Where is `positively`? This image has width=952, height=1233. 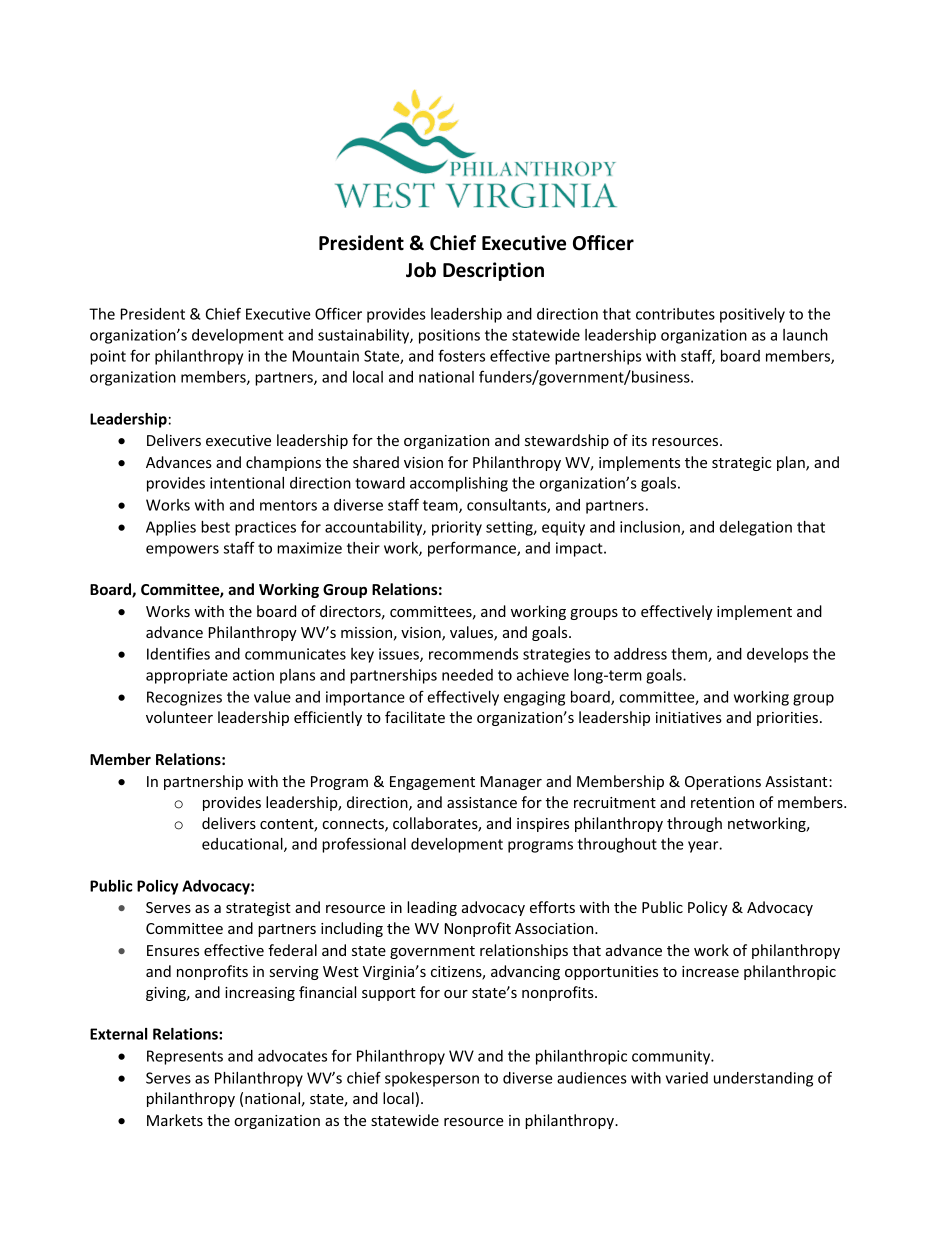
positively is located at coordinates (752, 315).
